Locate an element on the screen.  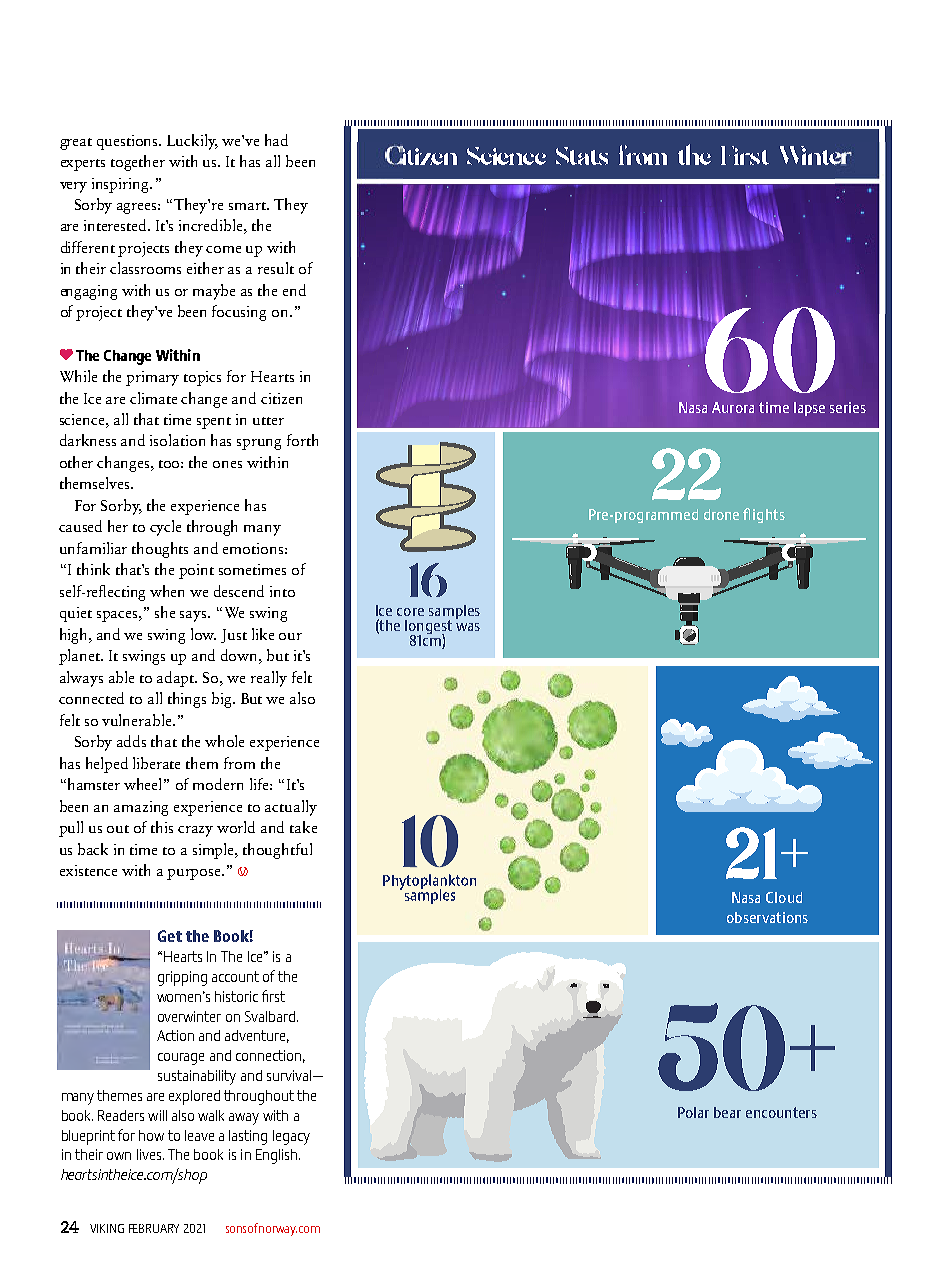
Cloud is located at coordinates (784, 897).
